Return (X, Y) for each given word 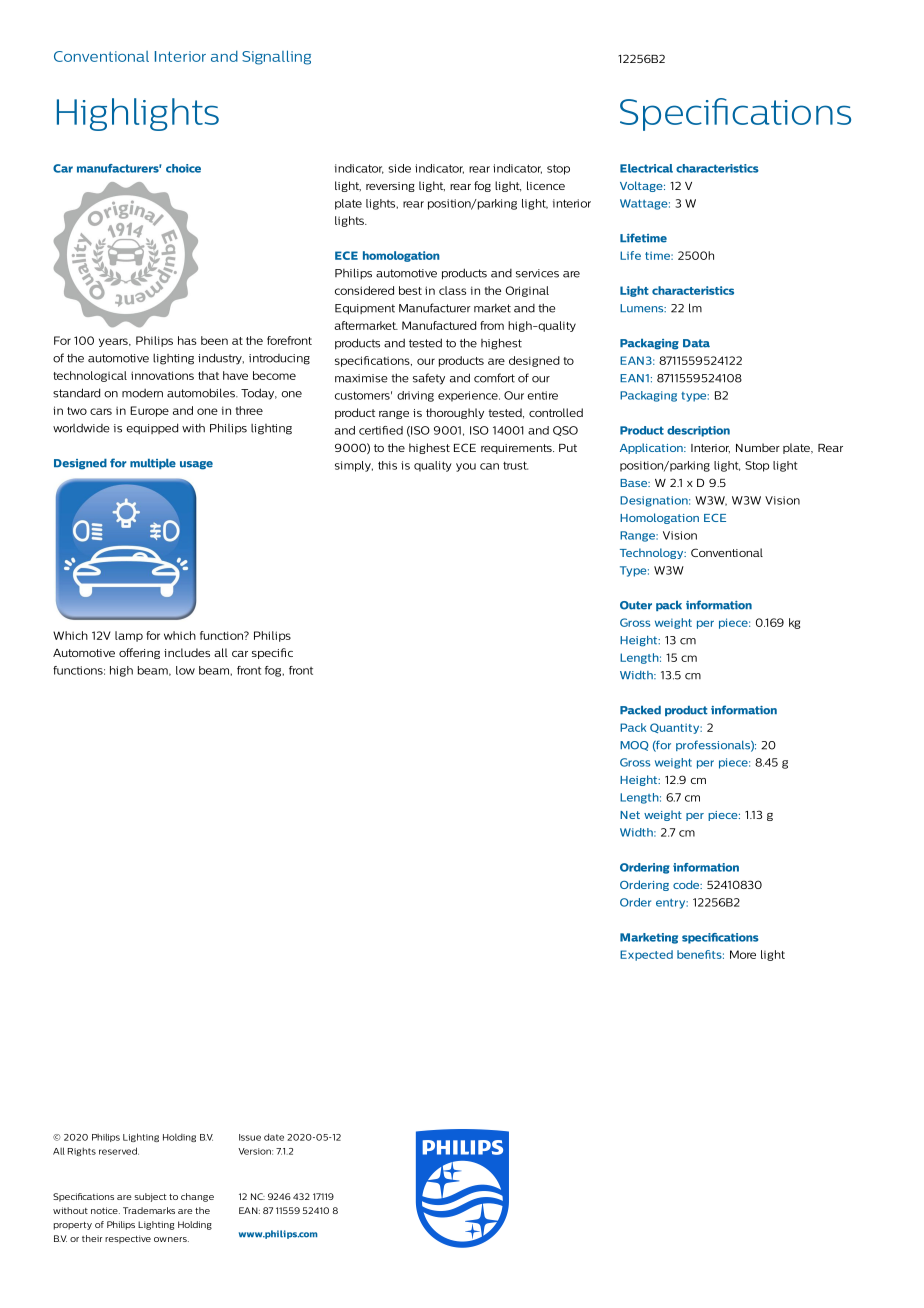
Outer (636, 605)
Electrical (646, 168)
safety (429, 379)
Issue (250, 1137)
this (387, 465)
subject (150, 1197)
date (274, 1137)
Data (696, 343)
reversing (390, 187)
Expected (646, 955)
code (687, 884)
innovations (162, 375)
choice (183, 168)
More (743, 954)
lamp (129, 636)
